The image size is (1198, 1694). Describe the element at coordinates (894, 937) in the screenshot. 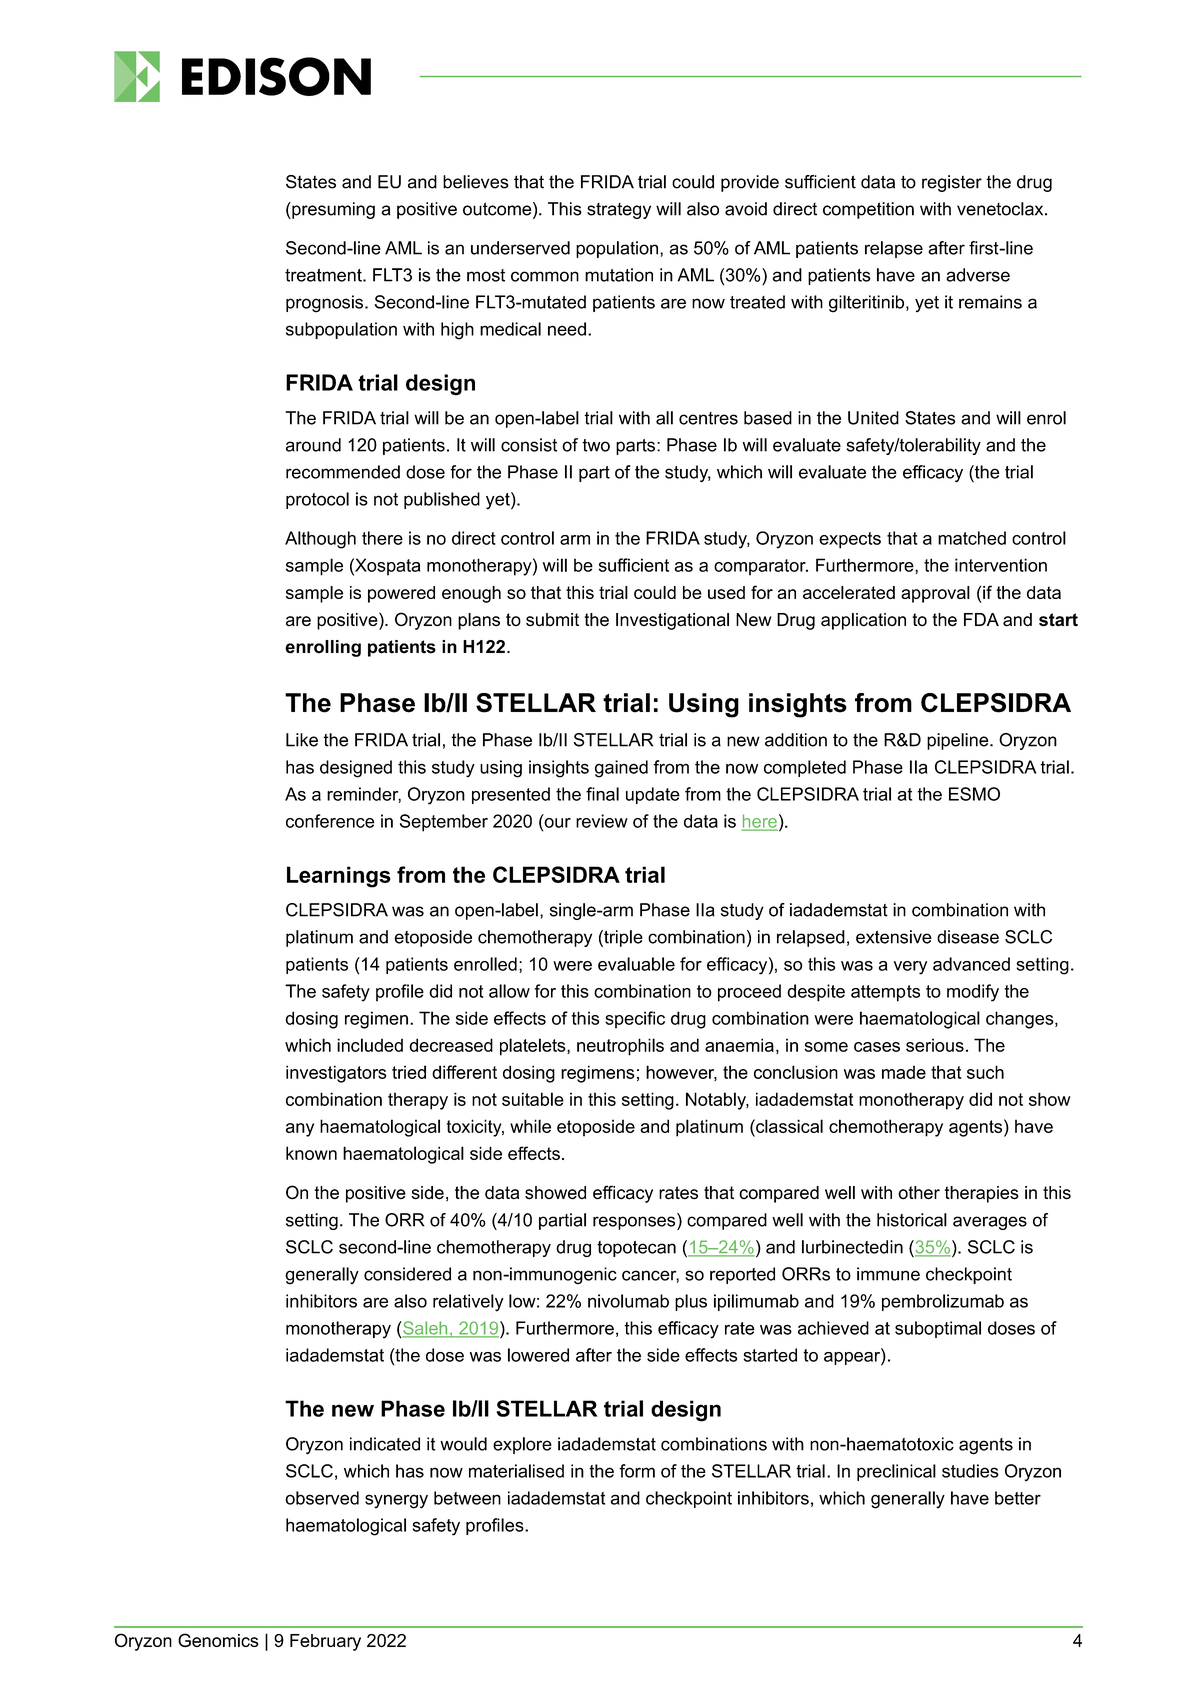

I see `extensive` at that location.
